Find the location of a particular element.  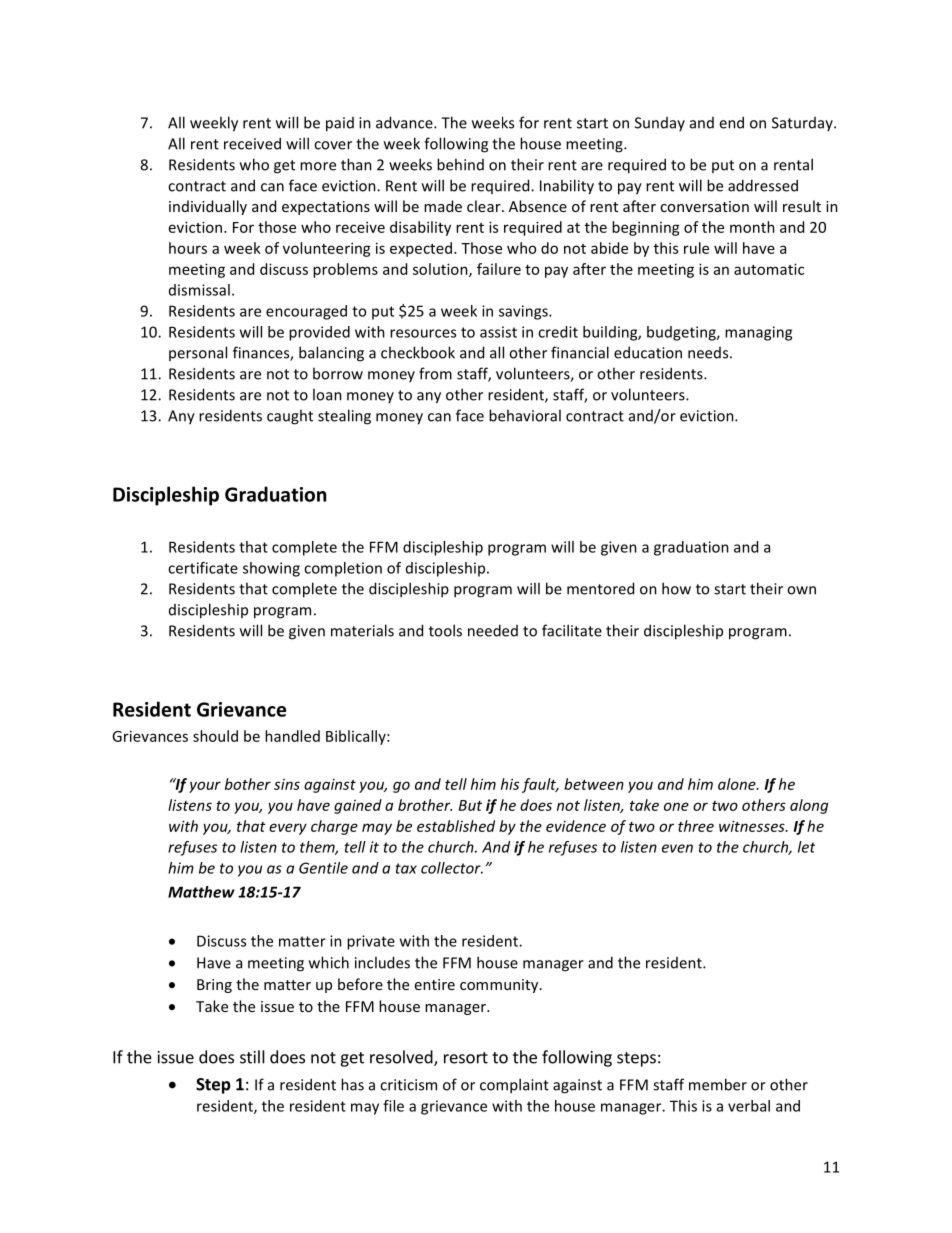

more is located at coordinates (318, 166).
